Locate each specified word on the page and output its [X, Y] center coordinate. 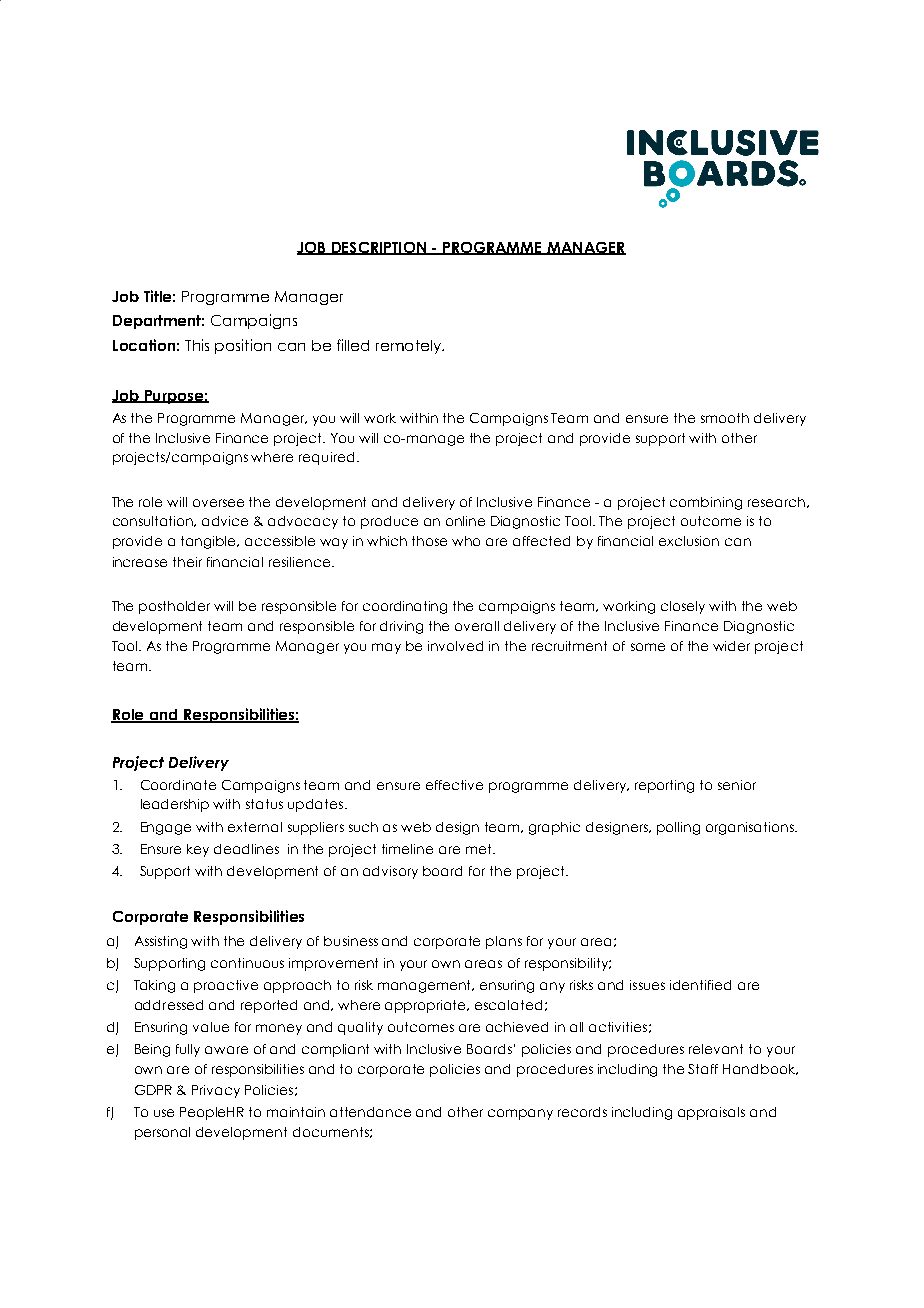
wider [731, 646]
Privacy [216, 1091]
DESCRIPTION [378, 248]
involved [455, 646]
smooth [725, 418]
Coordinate [178, 785]
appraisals [711, 1113]
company [520, 1114]
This [197, 345]
